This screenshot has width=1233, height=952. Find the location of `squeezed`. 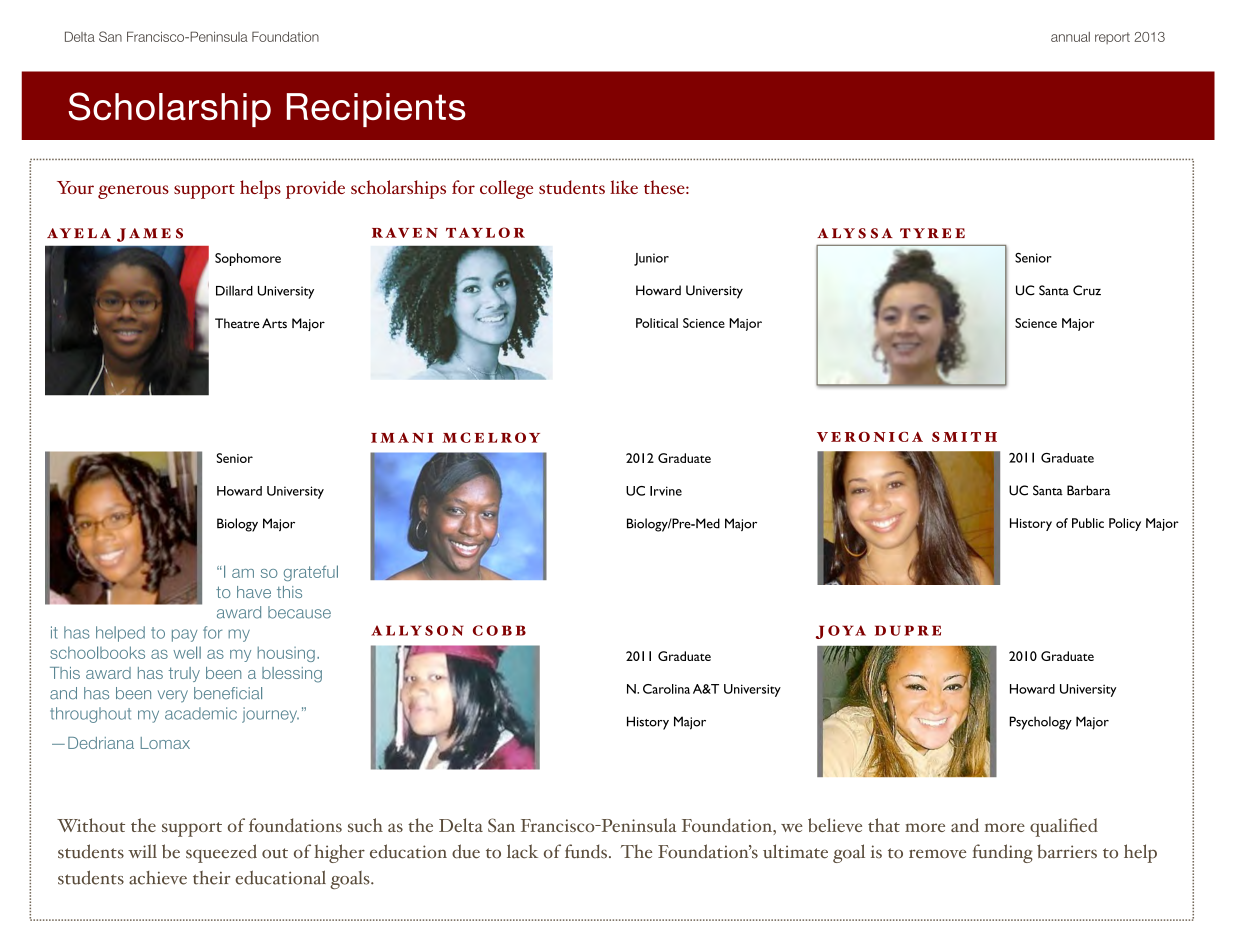

squeezed is located at coordinates (221, 853).
